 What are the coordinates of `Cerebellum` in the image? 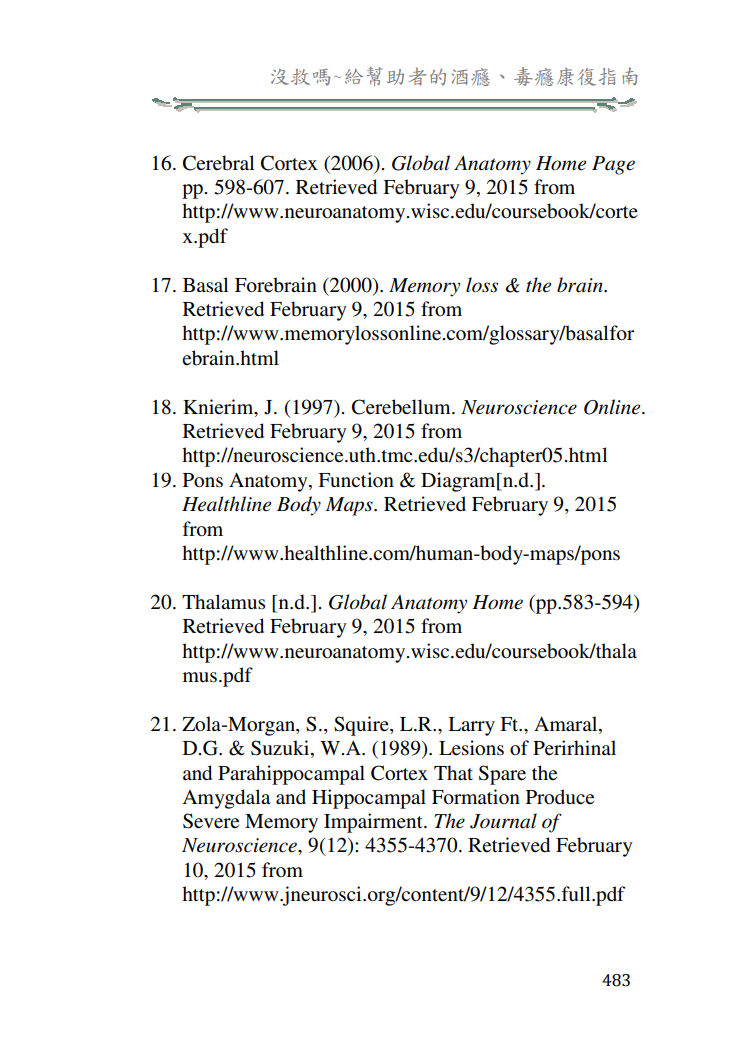 It's located at (402, 407).
